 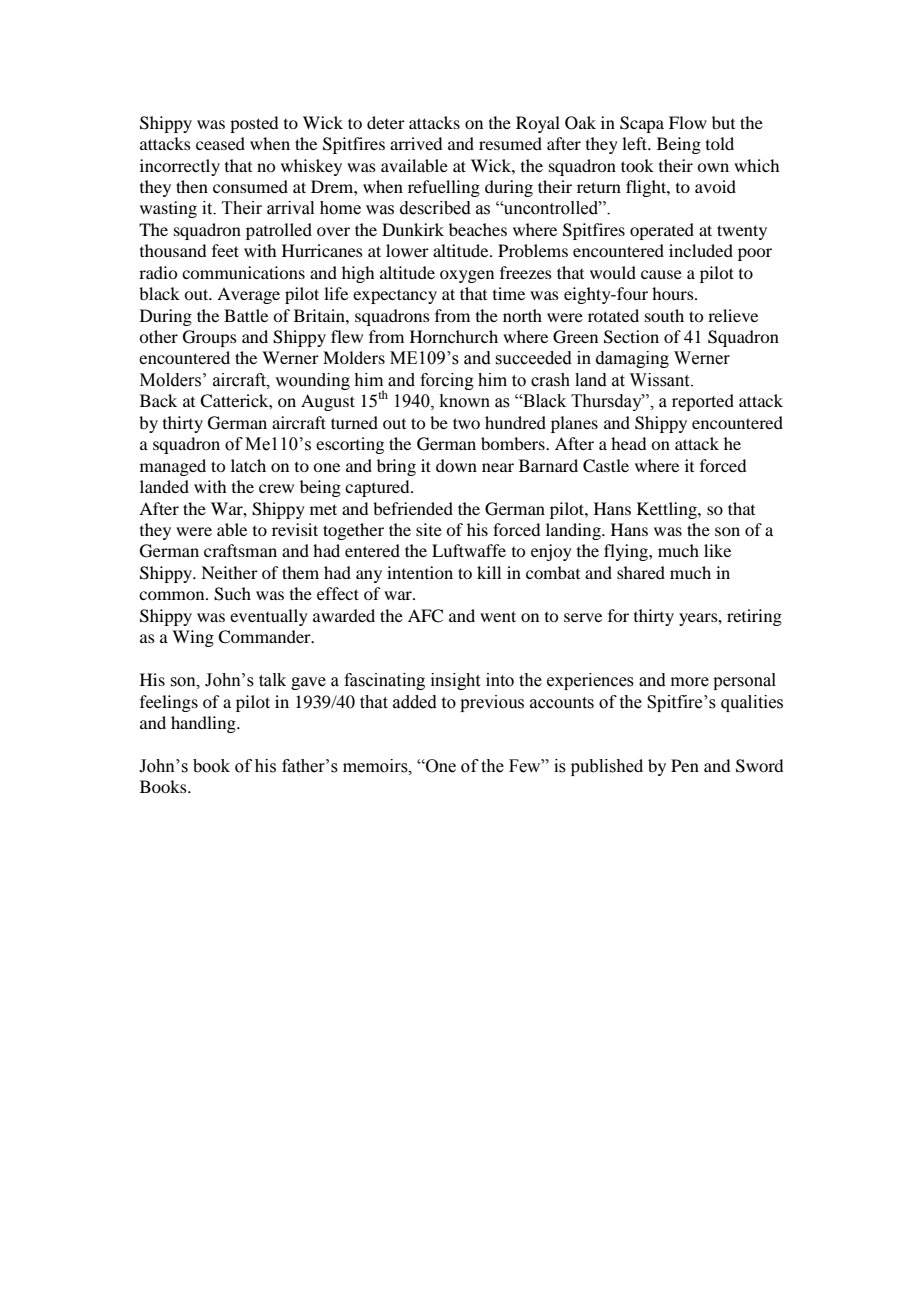 What do you see at coordinates (220, 143) in the screenshot?
I see `ceased` at bounding box center [220, 143].
